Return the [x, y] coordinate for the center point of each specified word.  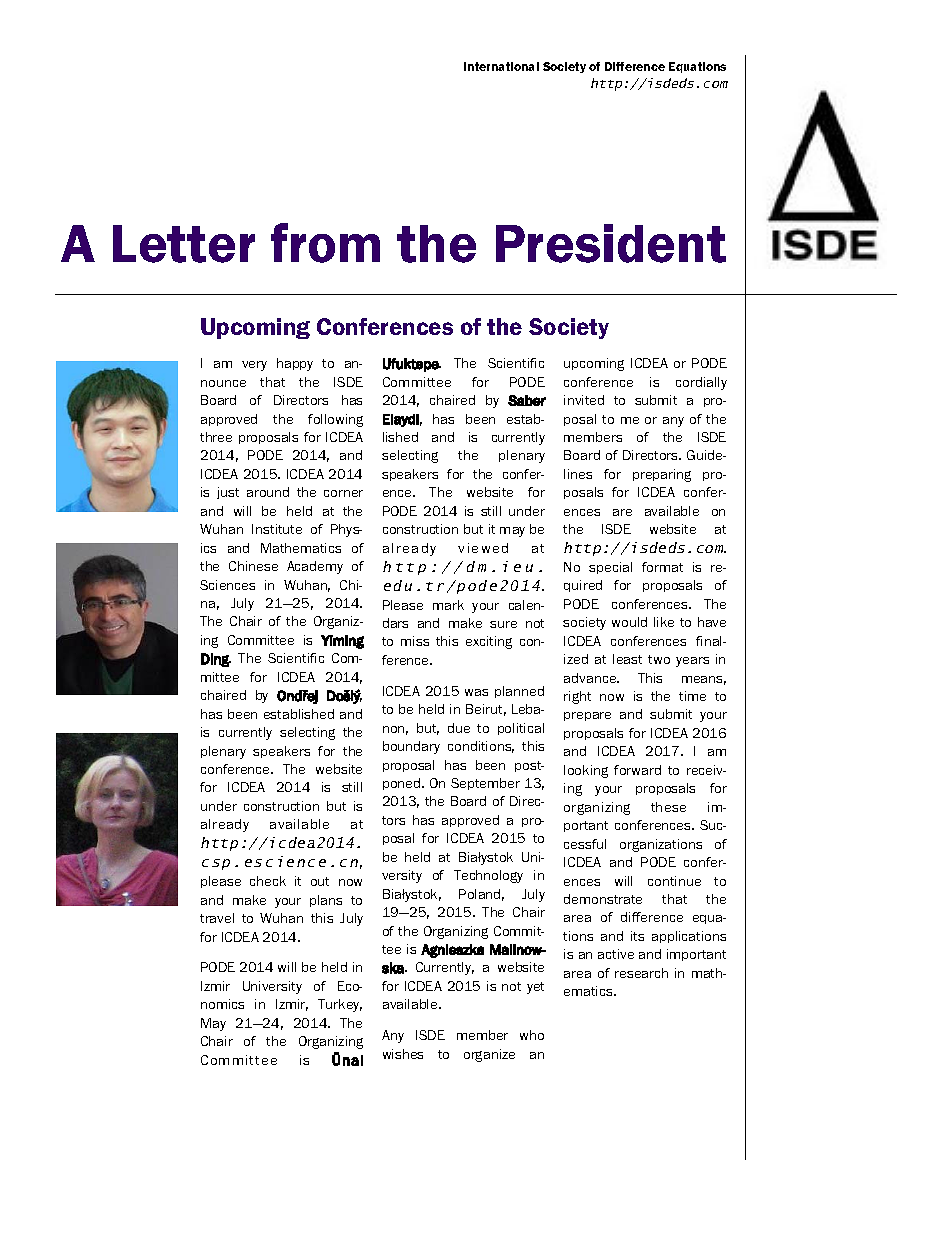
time [692, 696]
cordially [701, 383]
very [254, 366]
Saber [527, 400]
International [501, 66]
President [611, 243]
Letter [184, 244]
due [459, 728]
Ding [216, 660]
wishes [403, 1054]
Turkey [340, 1005]
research [641, 973]
